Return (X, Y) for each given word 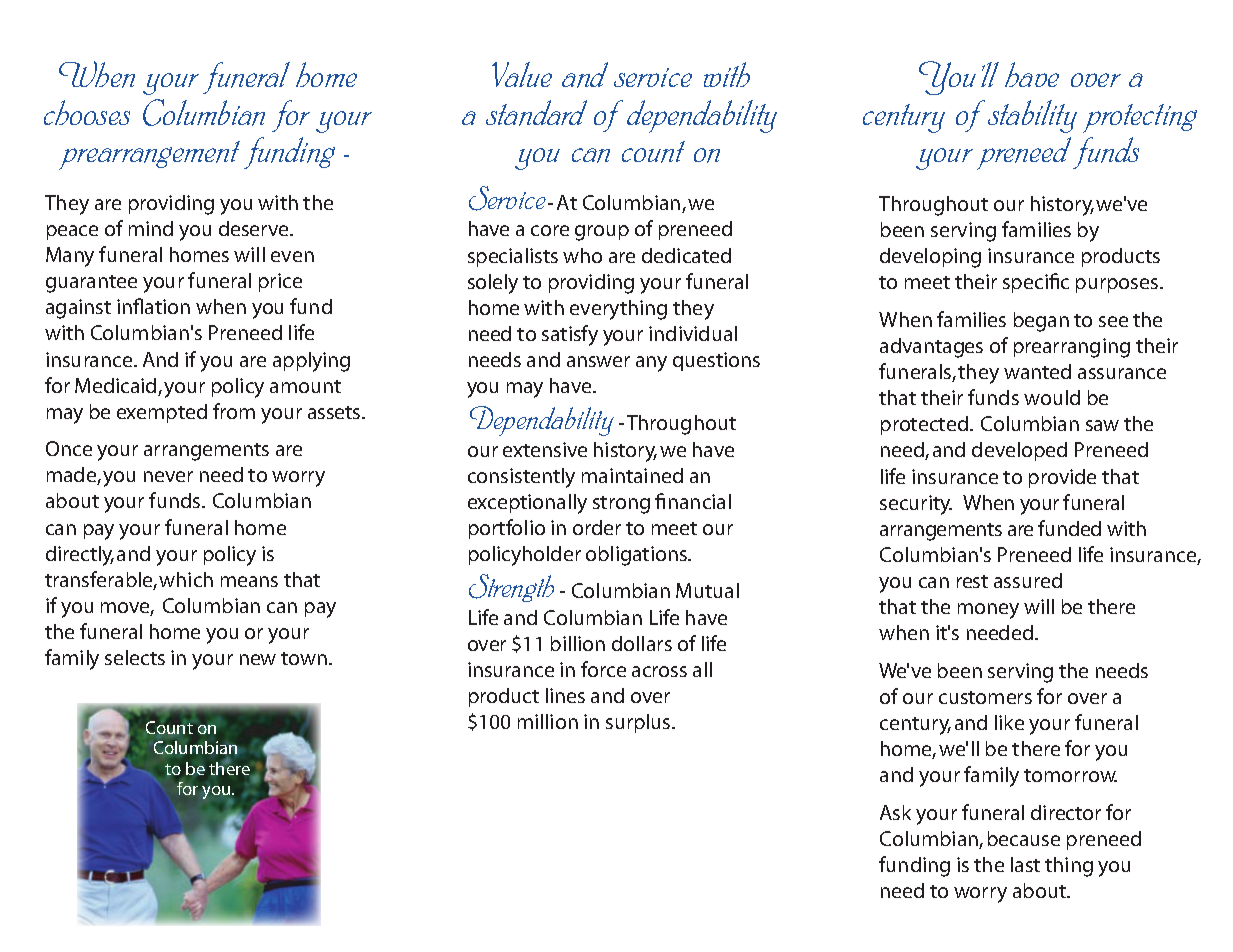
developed (1019, 451)
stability (1032, 116)
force (603, 669)
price (280, 282)
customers (985, 697)
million (548, 721)
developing (930, 258)
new (258, 659)
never (168, 476)
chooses (87, 112)
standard (536, 113)
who (582, 255)
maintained (632, 475)
